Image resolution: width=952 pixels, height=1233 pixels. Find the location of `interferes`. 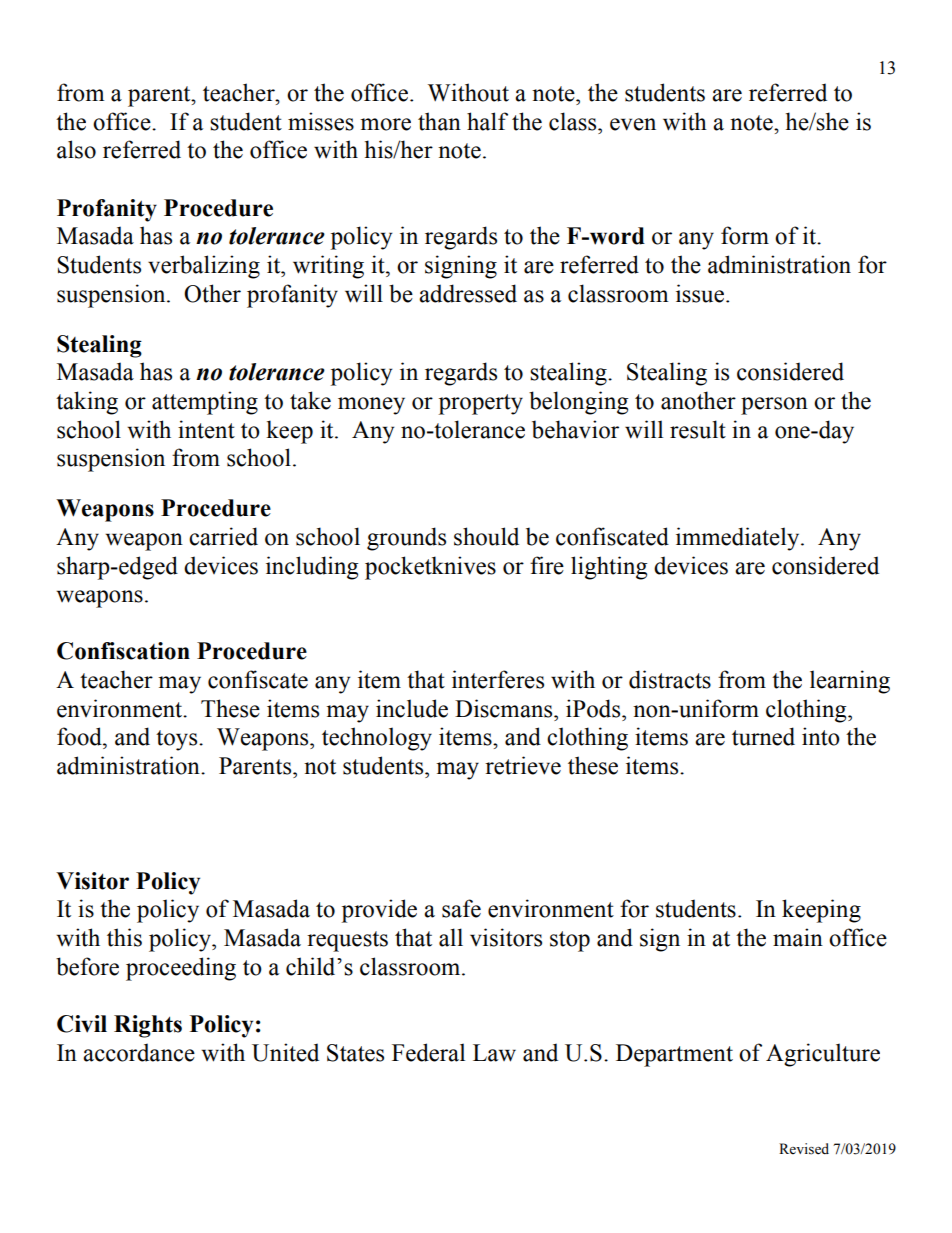

interferes is located at coordinates (498, 679).
